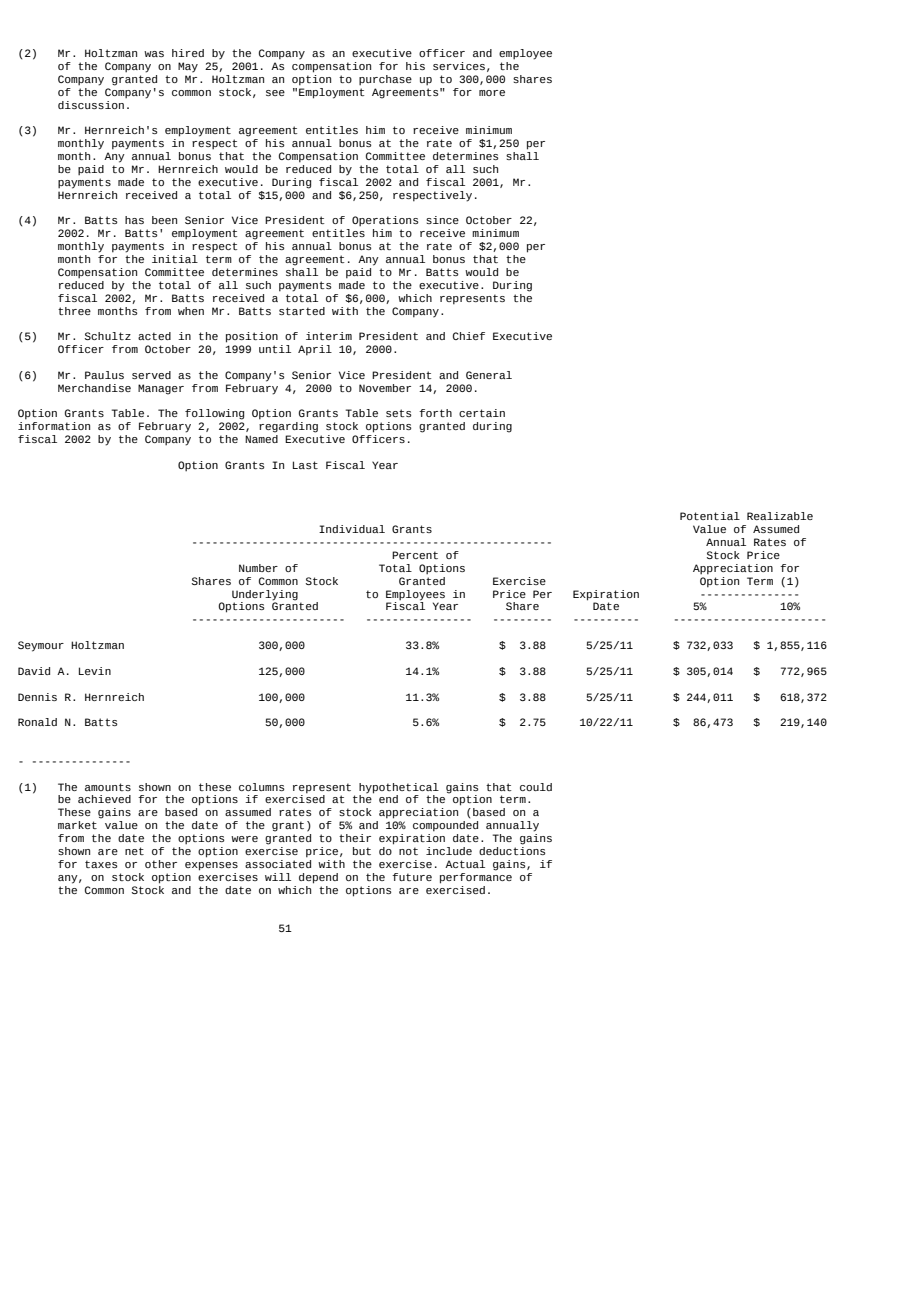  Describe the element at coordinates (385, 221) in the page. I see `Operations` at that location.
